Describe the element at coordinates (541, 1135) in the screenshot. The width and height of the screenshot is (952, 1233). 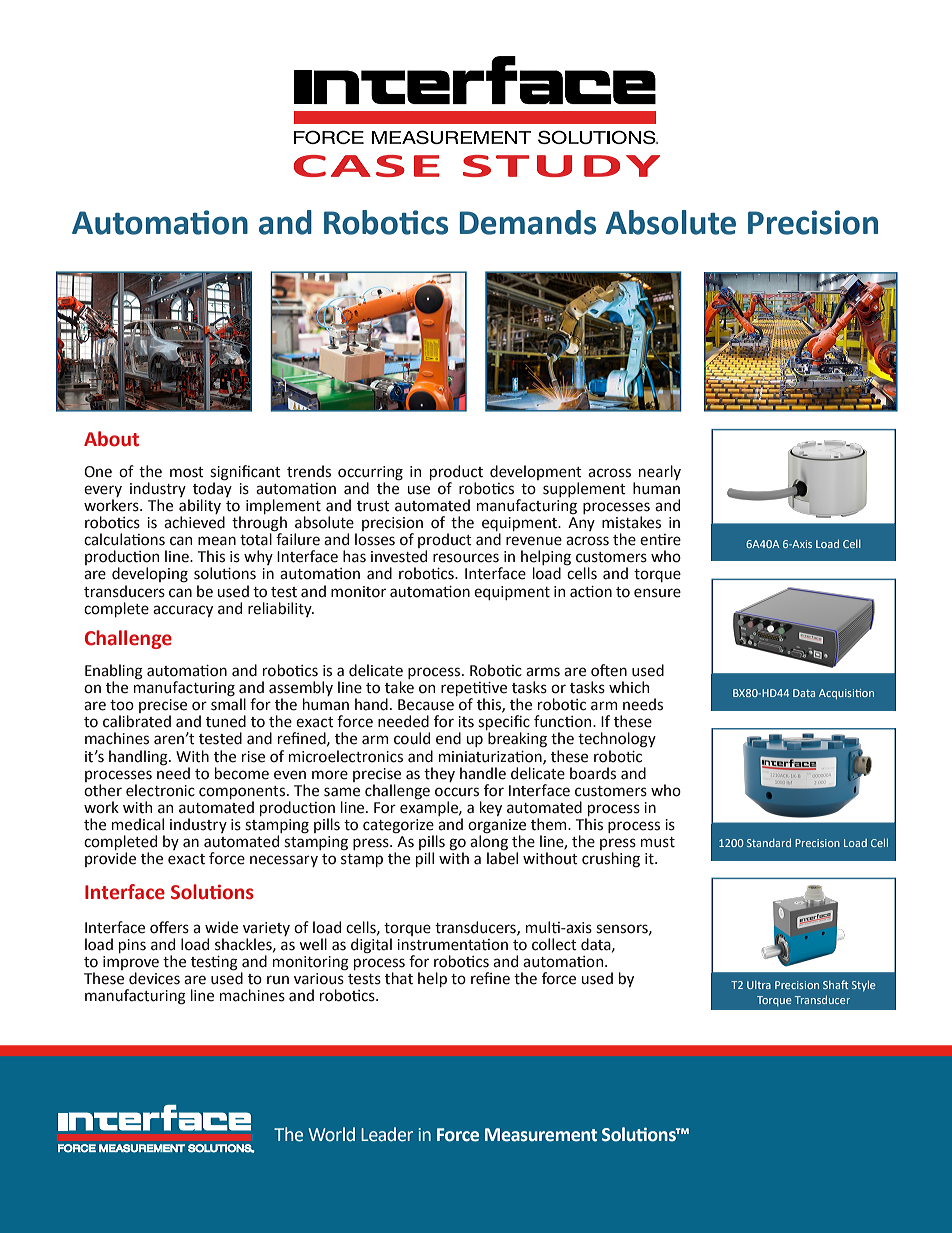
I see `Measurement` at that location.
